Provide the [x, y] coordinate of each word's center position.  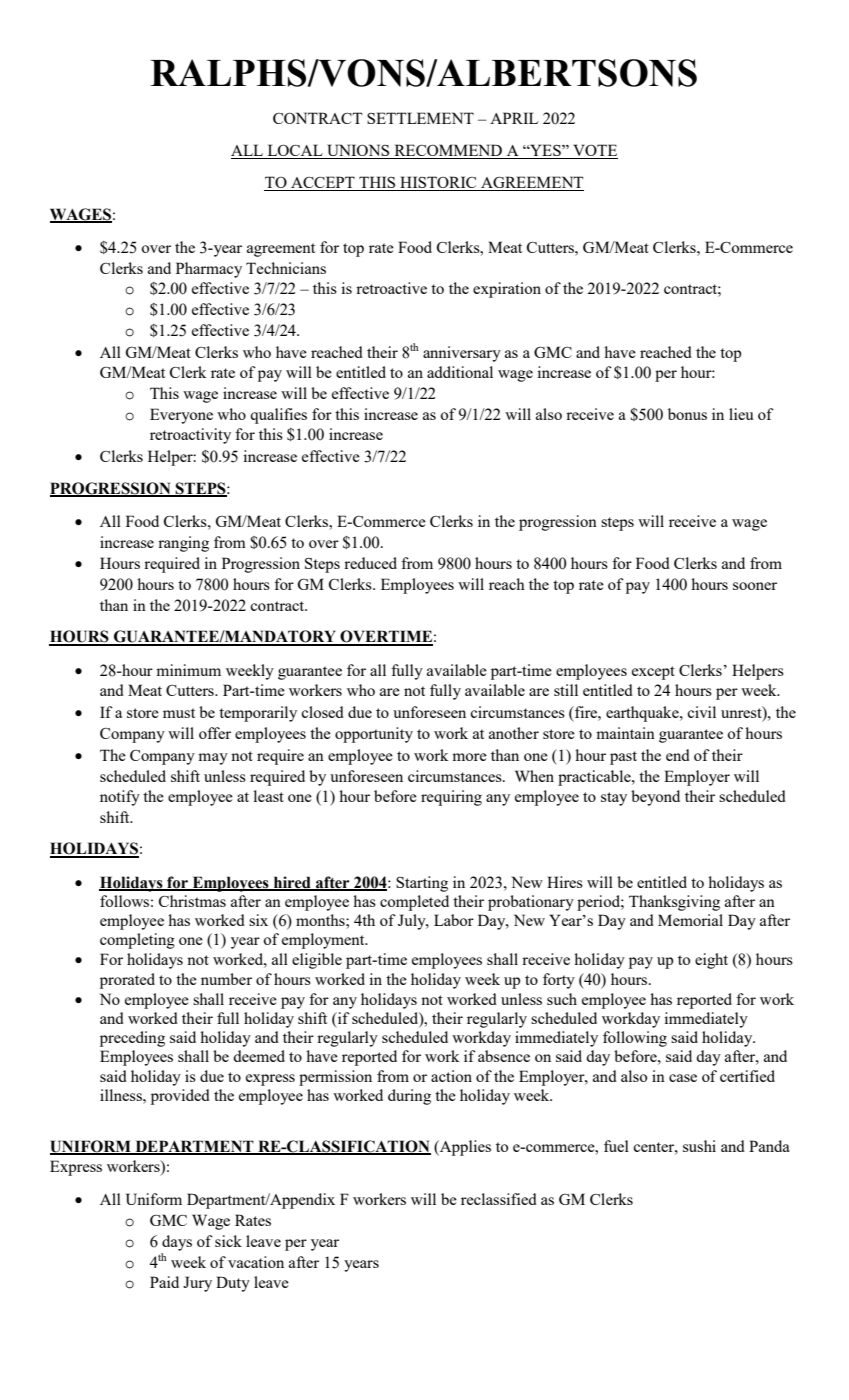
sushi [699, 1146]
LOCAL [295, 151]
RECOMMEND [448, 151]
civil [701, 712]
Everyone [181, 416]
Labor [454, 920]
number [226, 979]
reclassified [499, 1199]
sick [228, 1241]
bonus [687, 414]
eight [711, 961]
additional [460, 372]
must [179, 713]
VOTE [594, 151]
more [469, 757]
